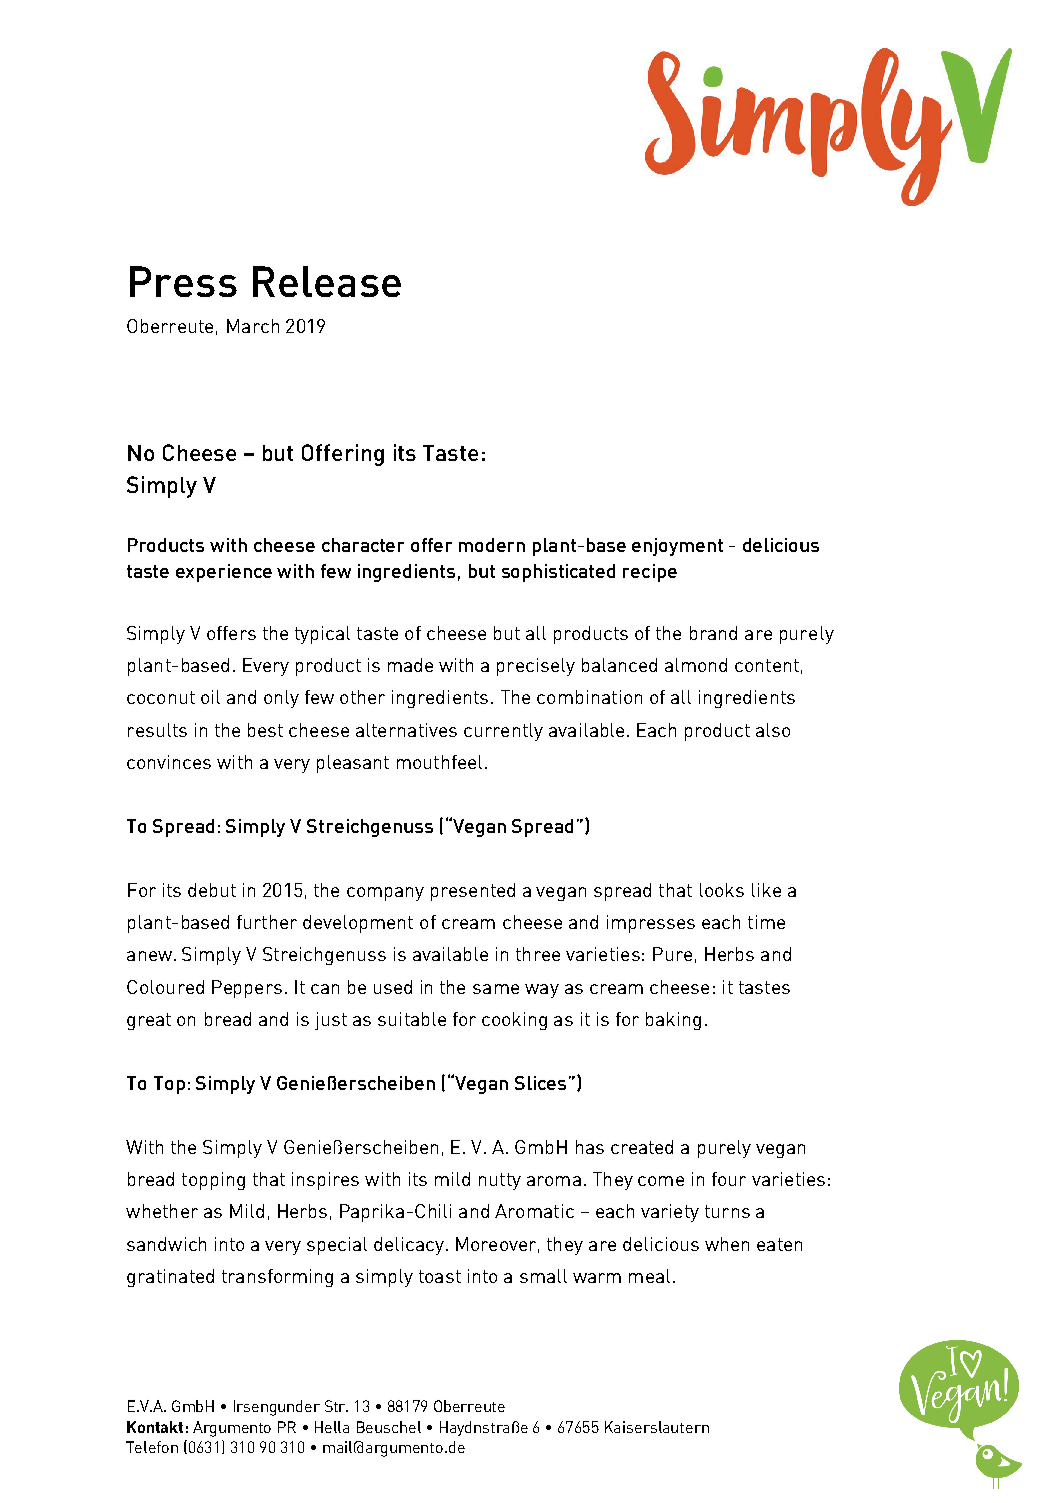  I want to click on modern, so click(492, 545).
